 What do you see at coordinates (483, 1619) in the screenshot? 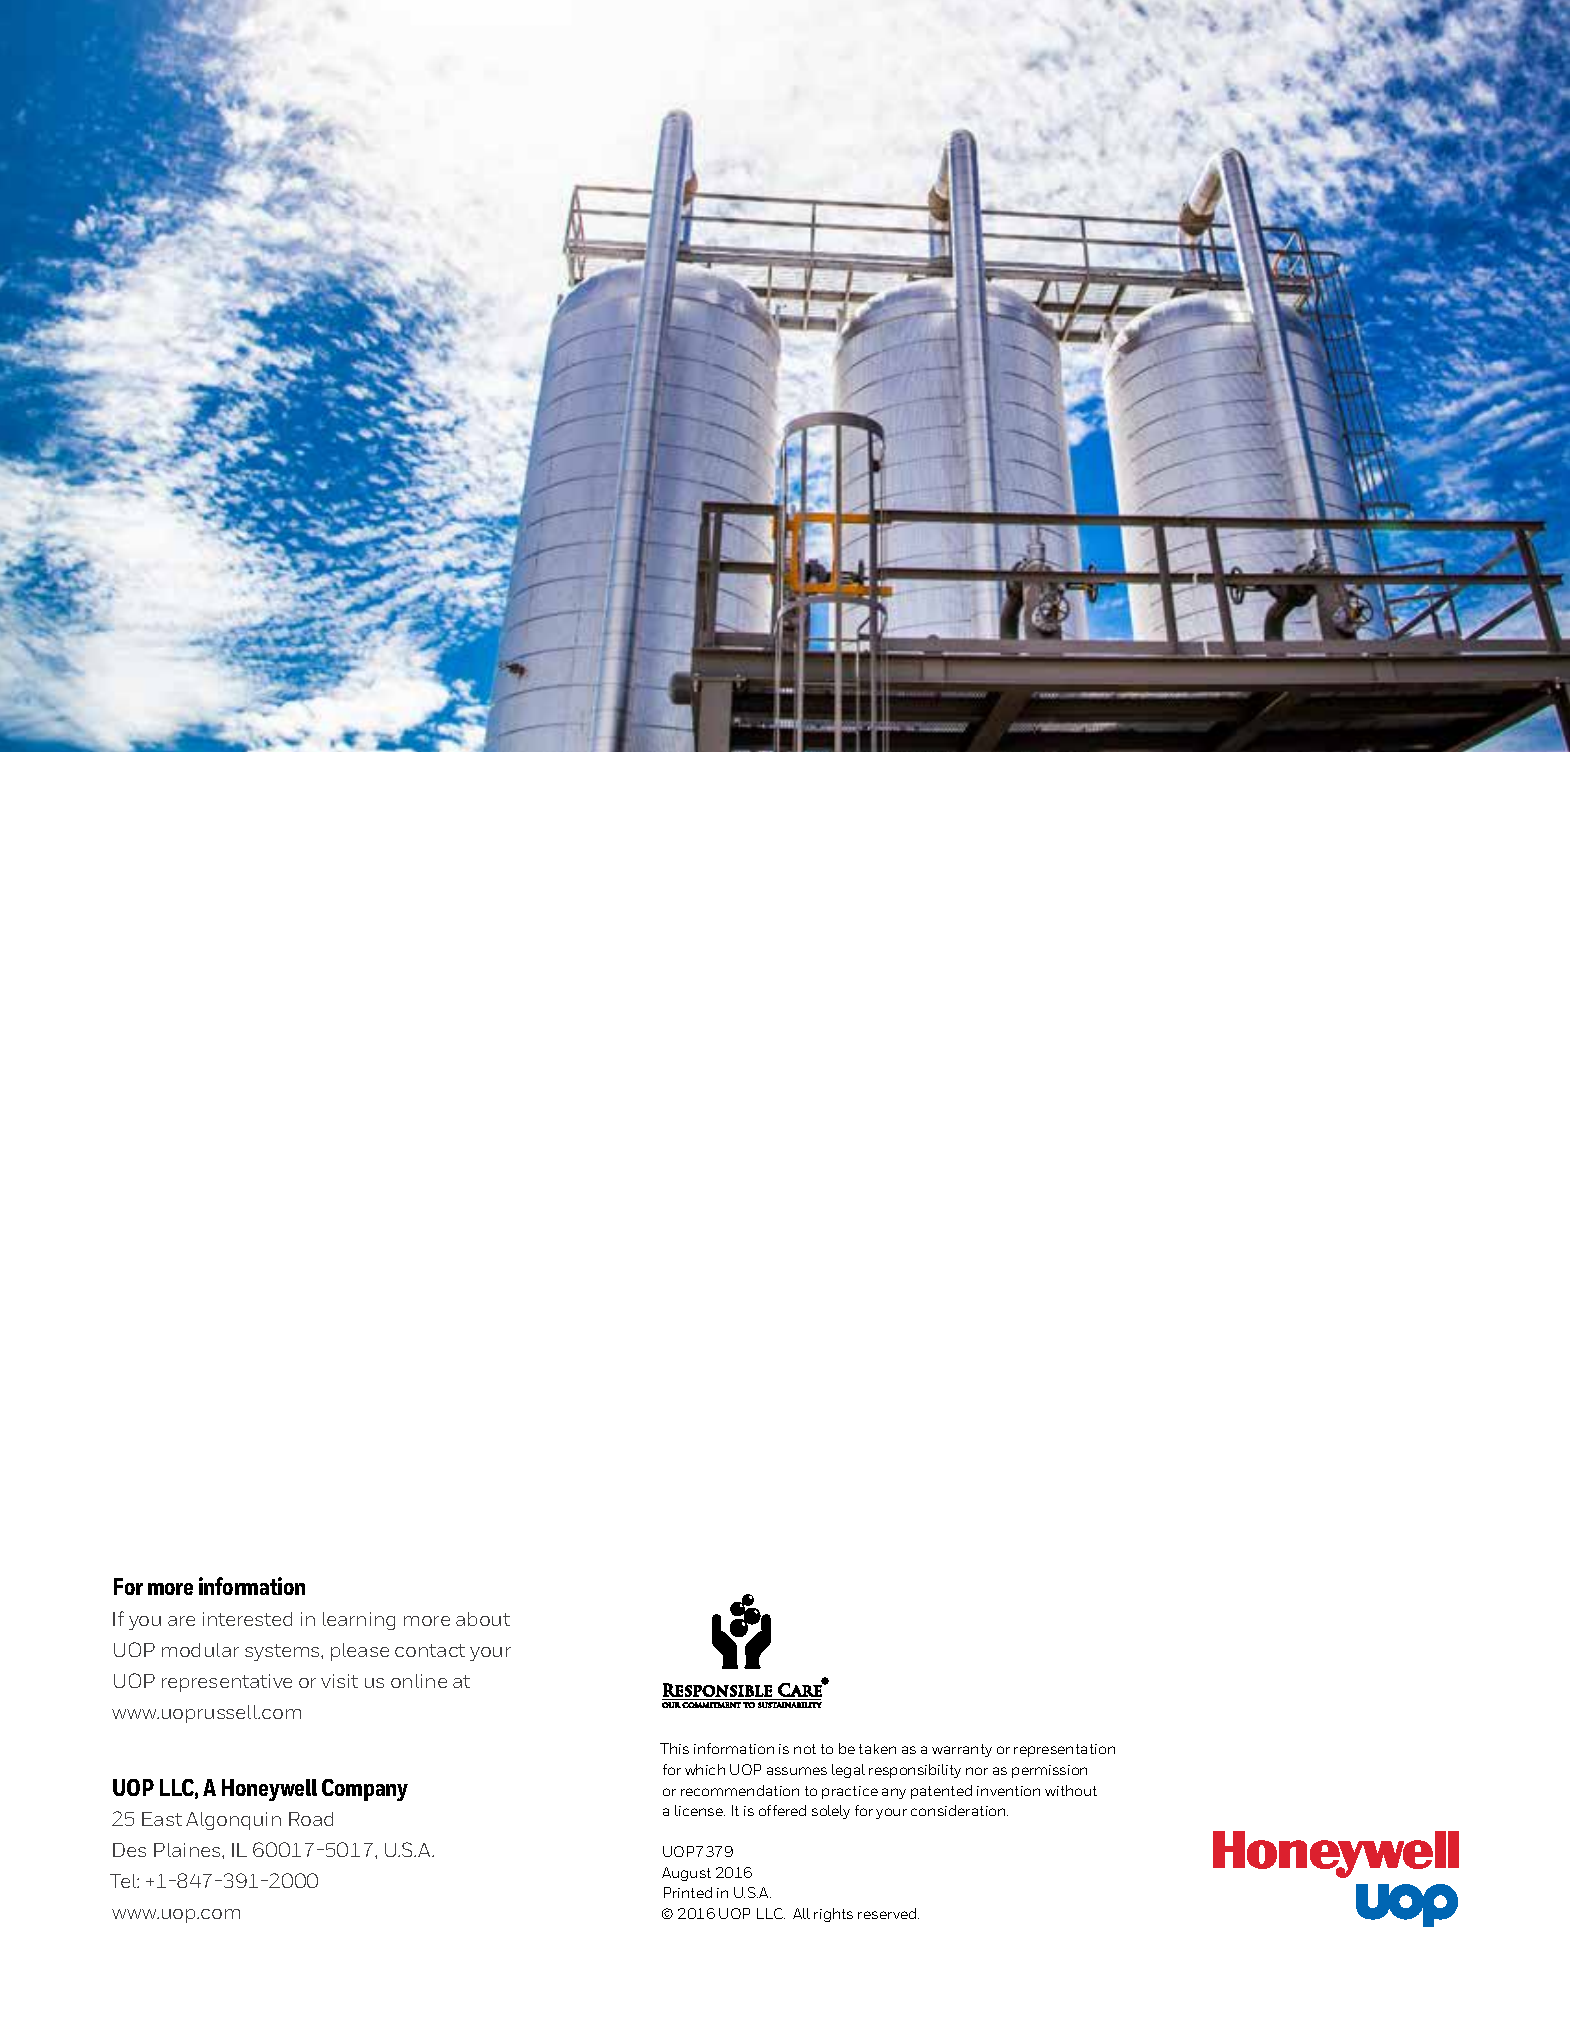
I see `about` at bounding box center [483, 1619].
